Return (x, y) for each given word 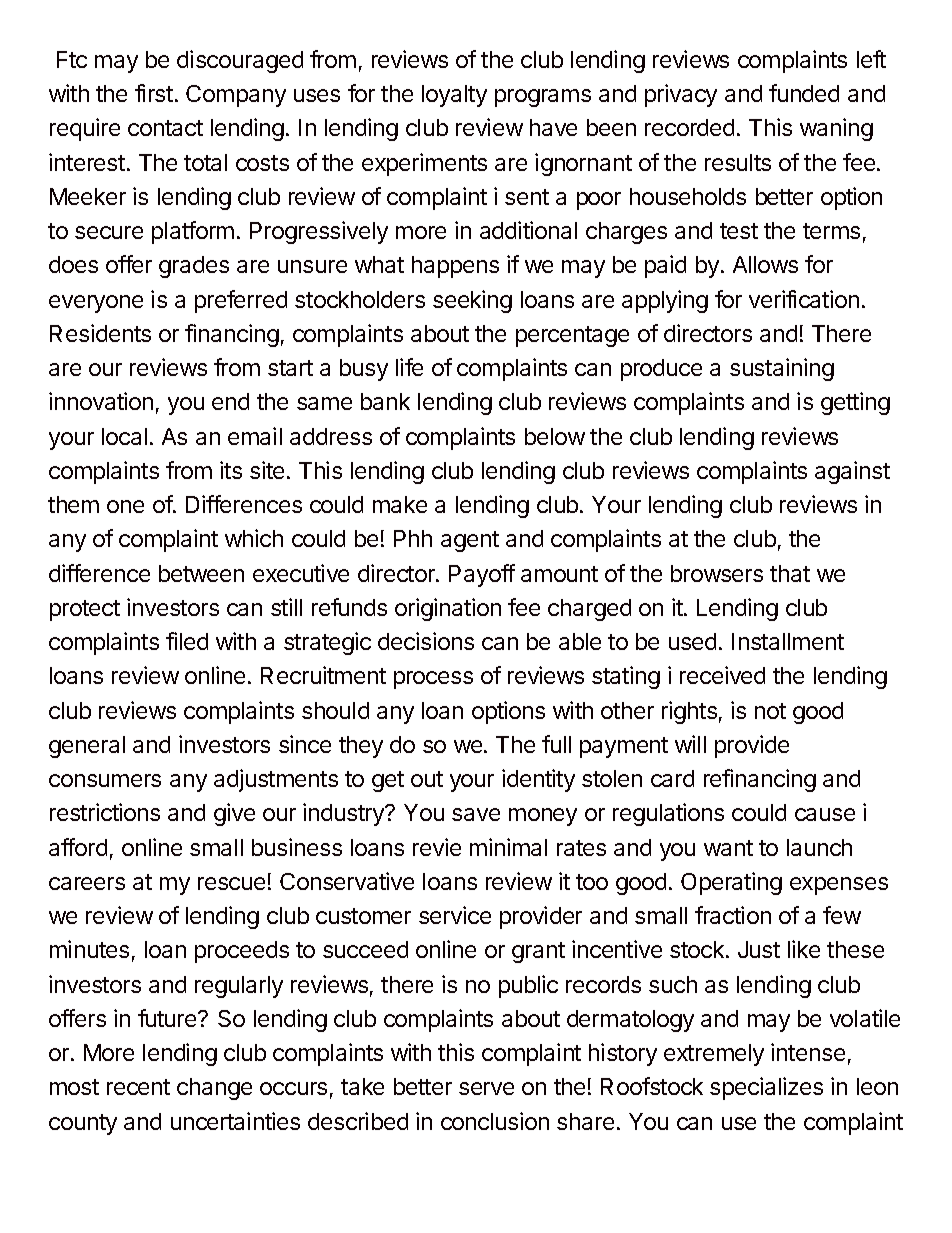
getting (855, 403)
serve (486, 1088)
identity (538, 780)
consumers (105, 780)
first (154, 93)
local (124, 436)
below (555, 436)
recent (138, 1087)
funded (804, 93)
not (770, 711)
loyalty (454, 96)
